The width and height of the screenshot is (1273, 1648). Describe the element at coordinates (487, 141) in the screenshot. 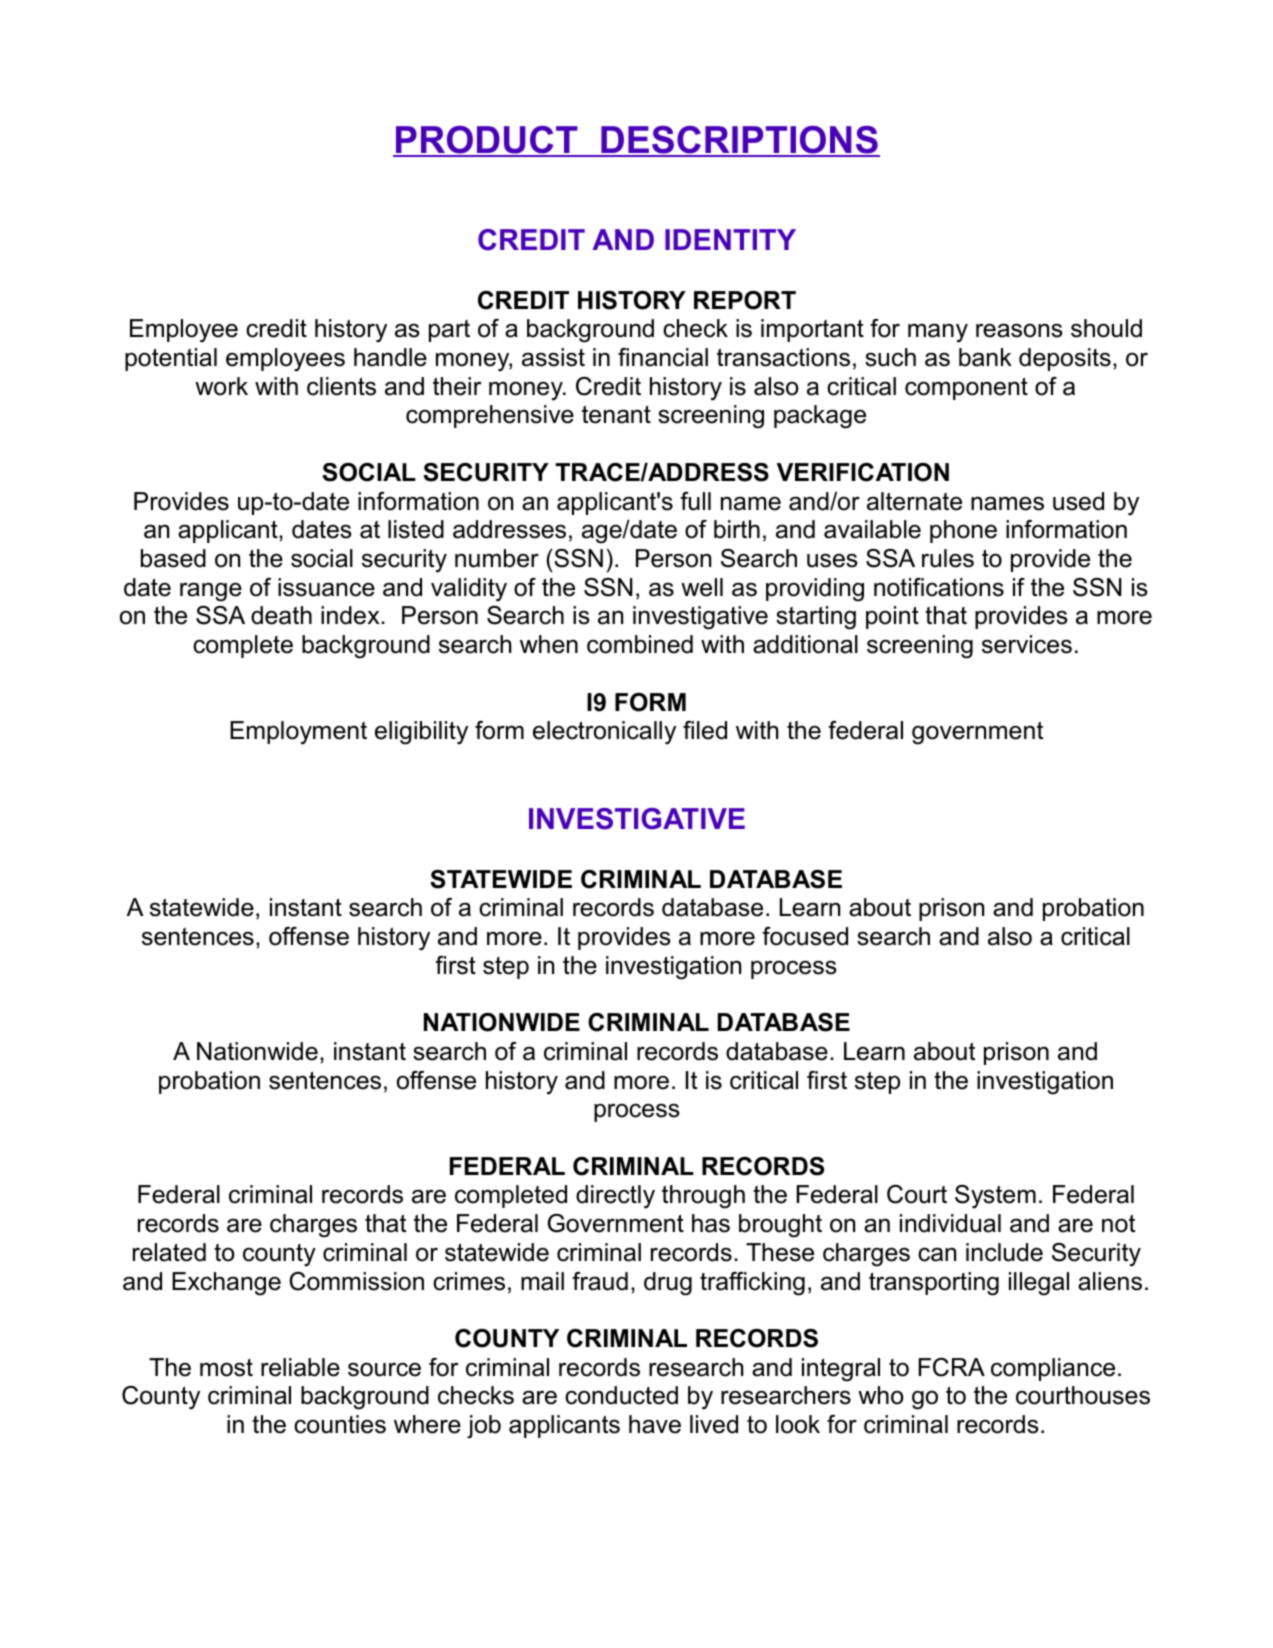

I see `PRODUCT` at that location.
